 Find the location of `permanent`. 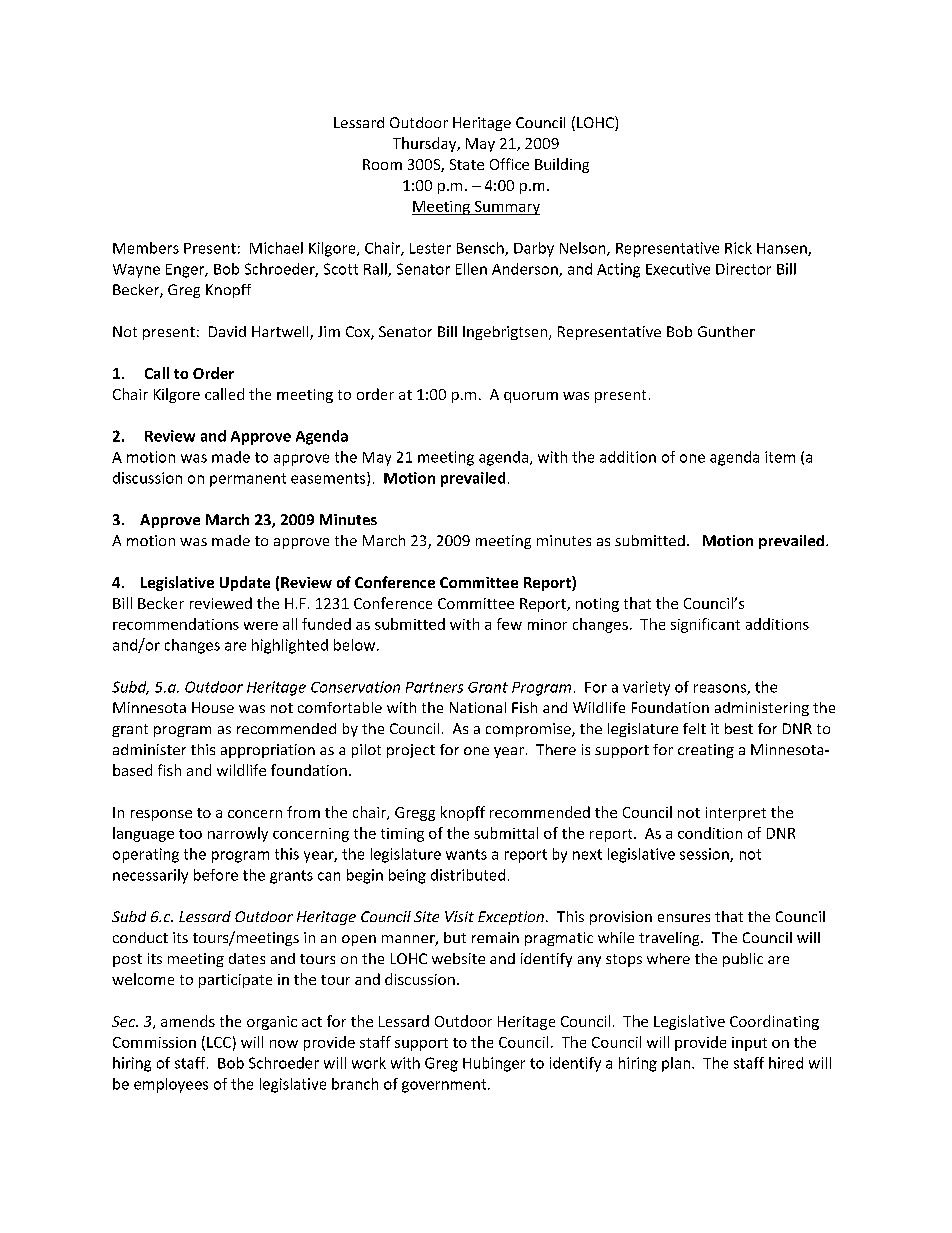

permanent is located at coordinates (248, 480).
